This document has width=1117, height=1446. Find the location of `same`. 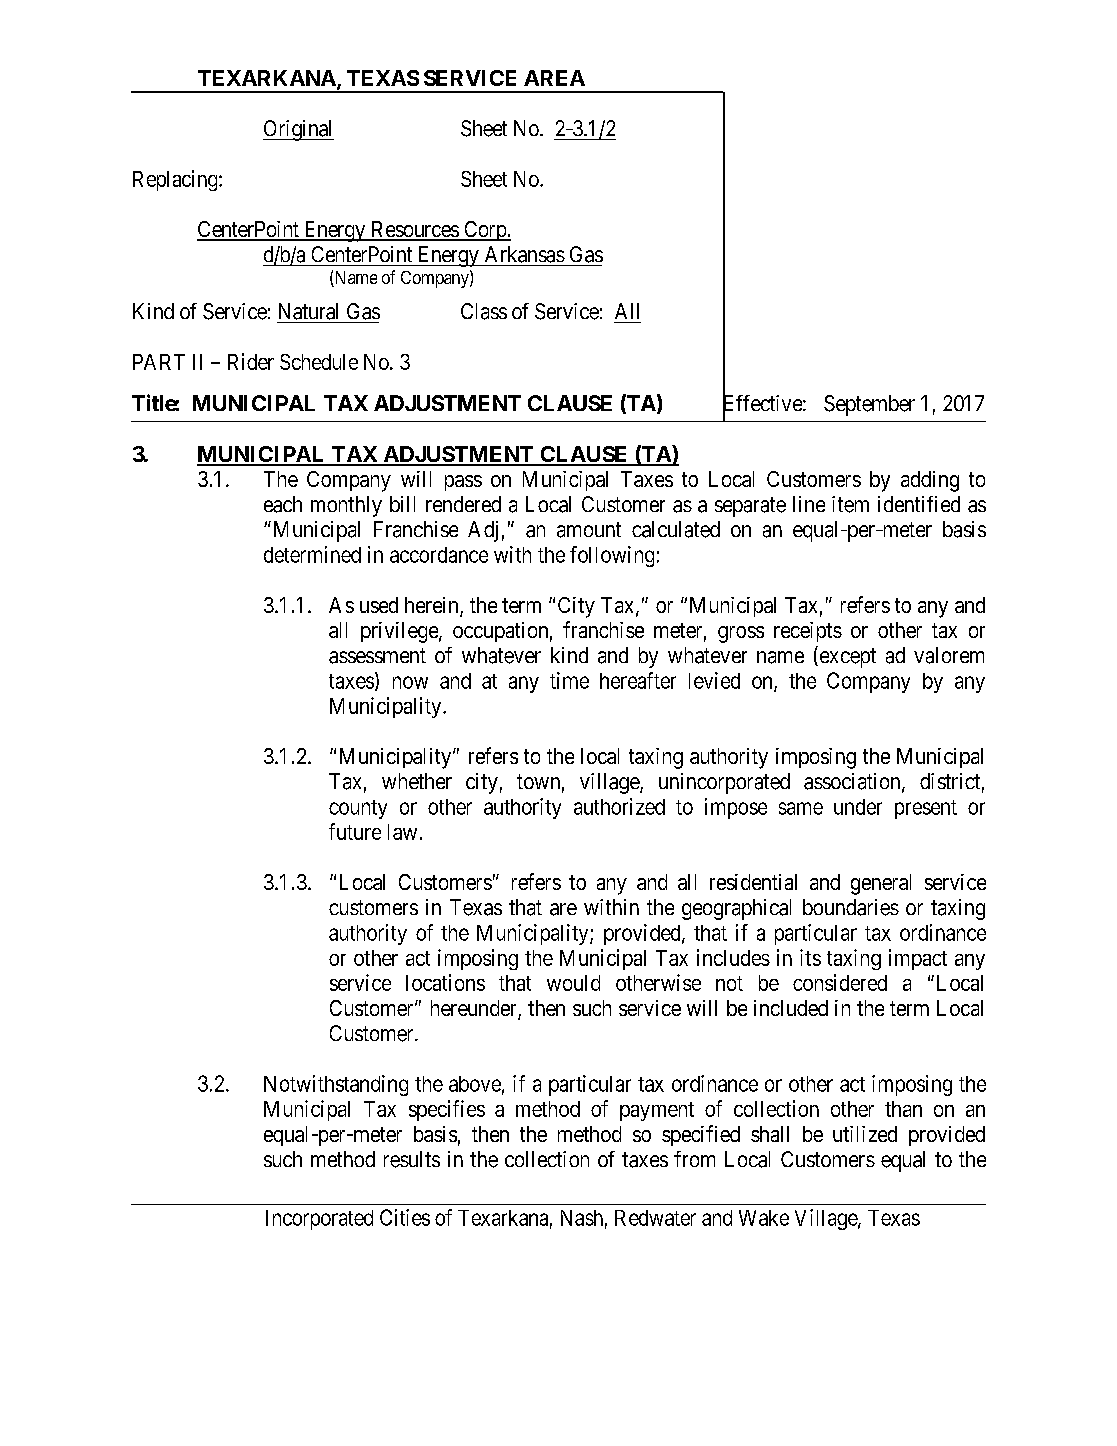

same is located at coordinates (801, 808).
